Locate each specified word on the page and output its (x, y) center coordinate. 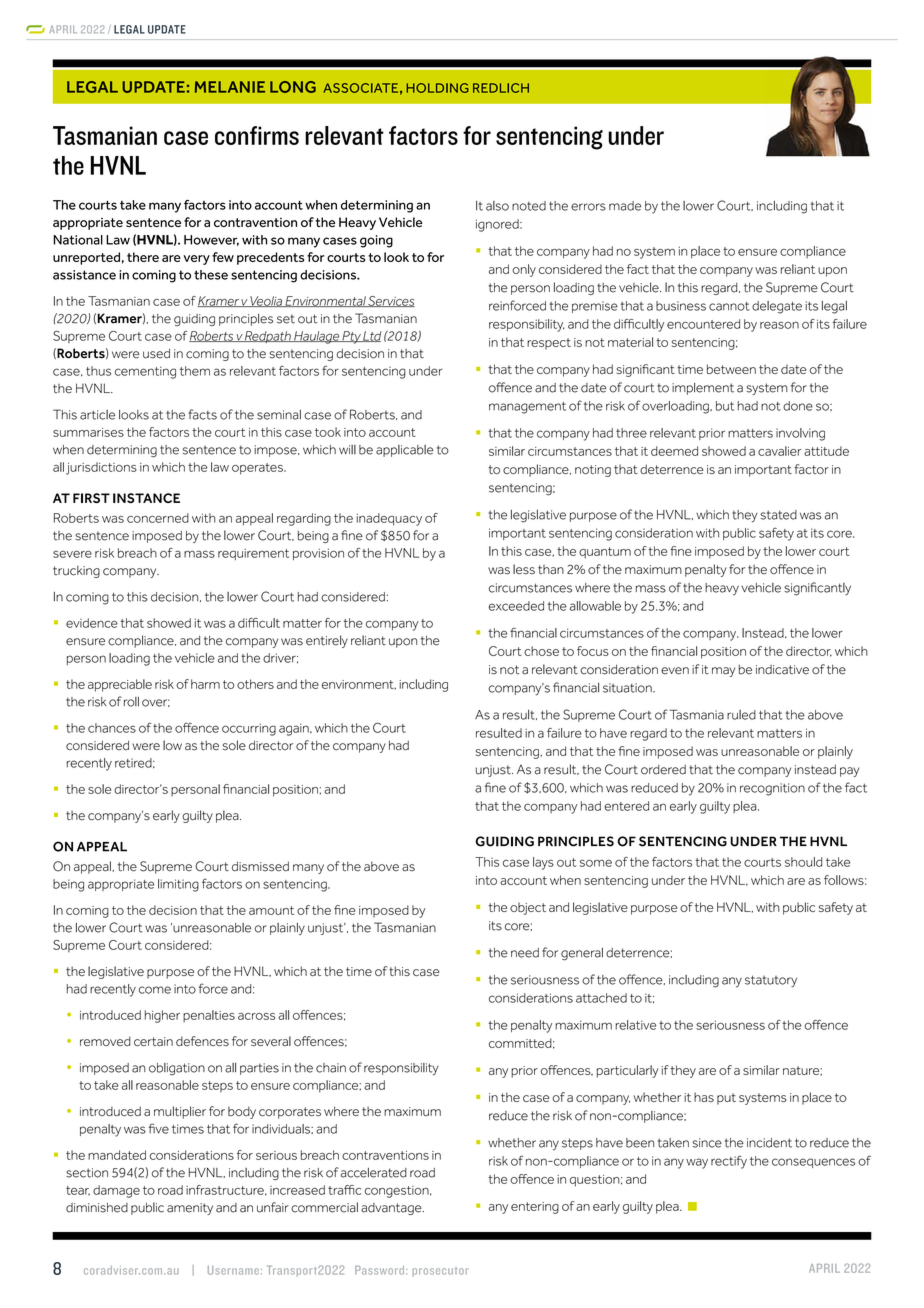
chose (541, 651)
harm (205, 684)
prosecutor (441, 1272)
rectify (729, 1162)
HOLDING (437, 88)
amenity (190, 1209)
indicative (782, 670)
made (625, 206)
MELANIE (230, 87)
